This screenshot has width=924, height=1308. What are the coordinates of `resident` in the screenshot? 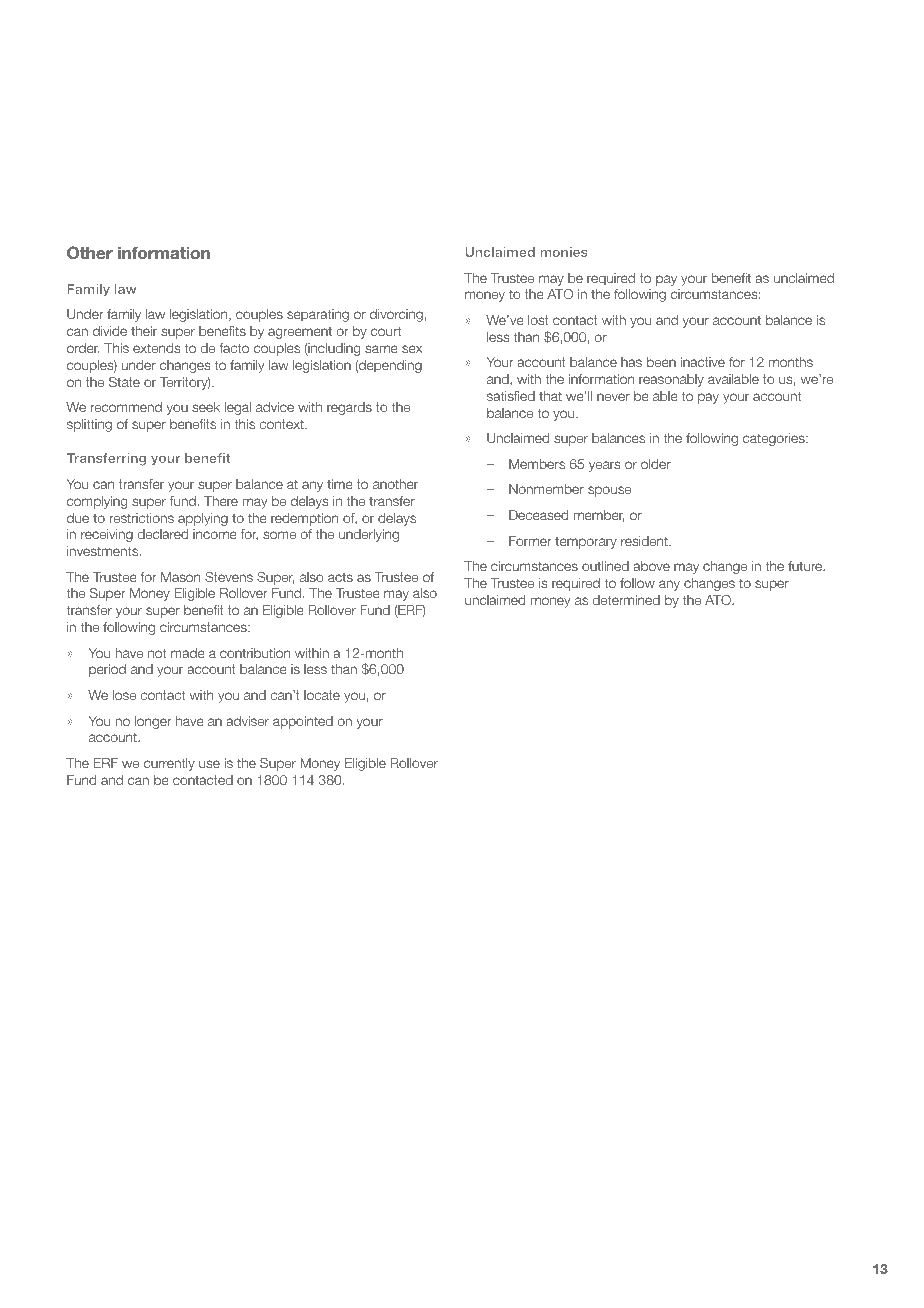 It's located at (645, 541).
